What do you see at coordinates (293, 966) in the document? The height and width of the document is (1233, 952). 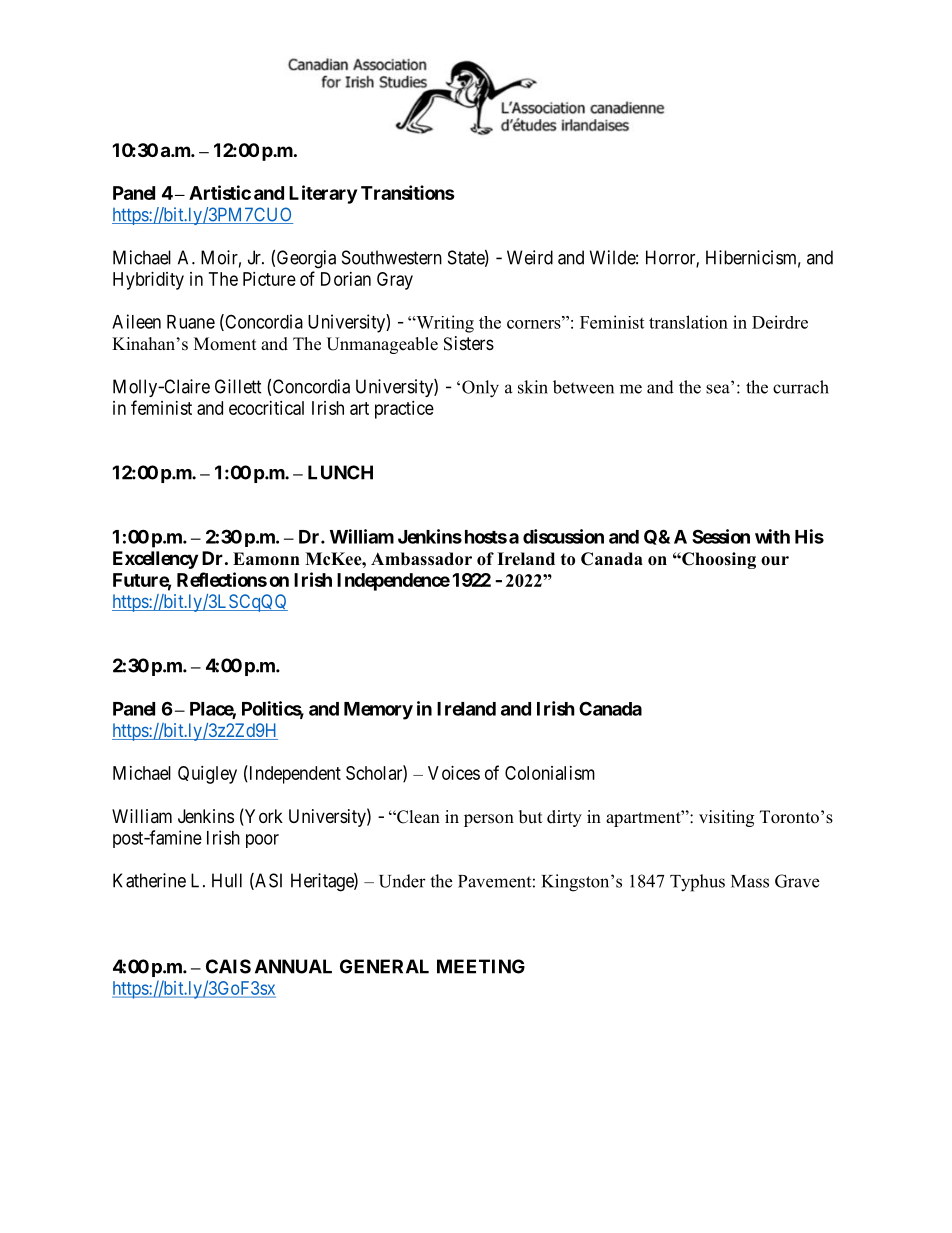 I see `ANNUAL` at bounding box center [293, 966].
